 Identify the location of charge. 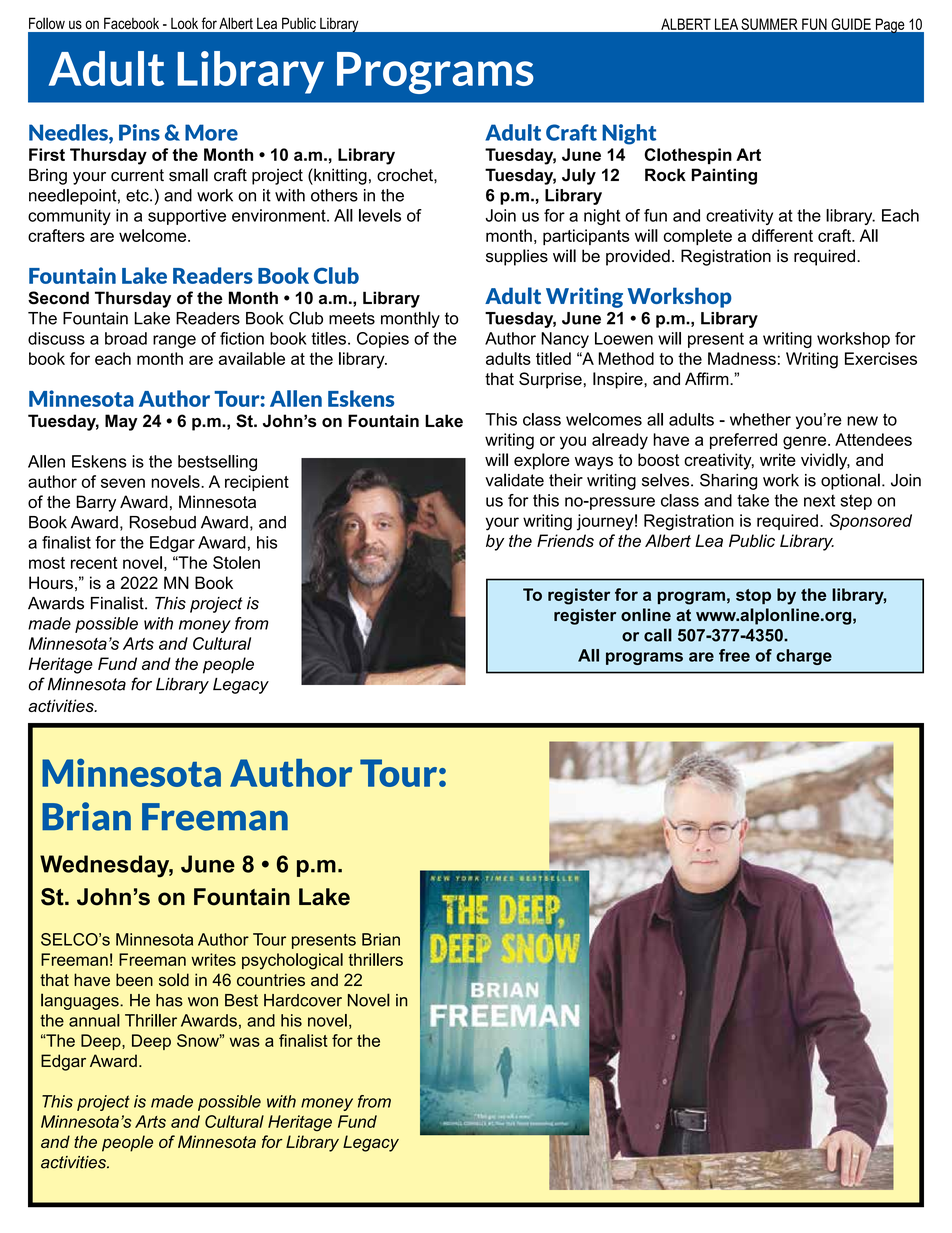
(804, 657).
